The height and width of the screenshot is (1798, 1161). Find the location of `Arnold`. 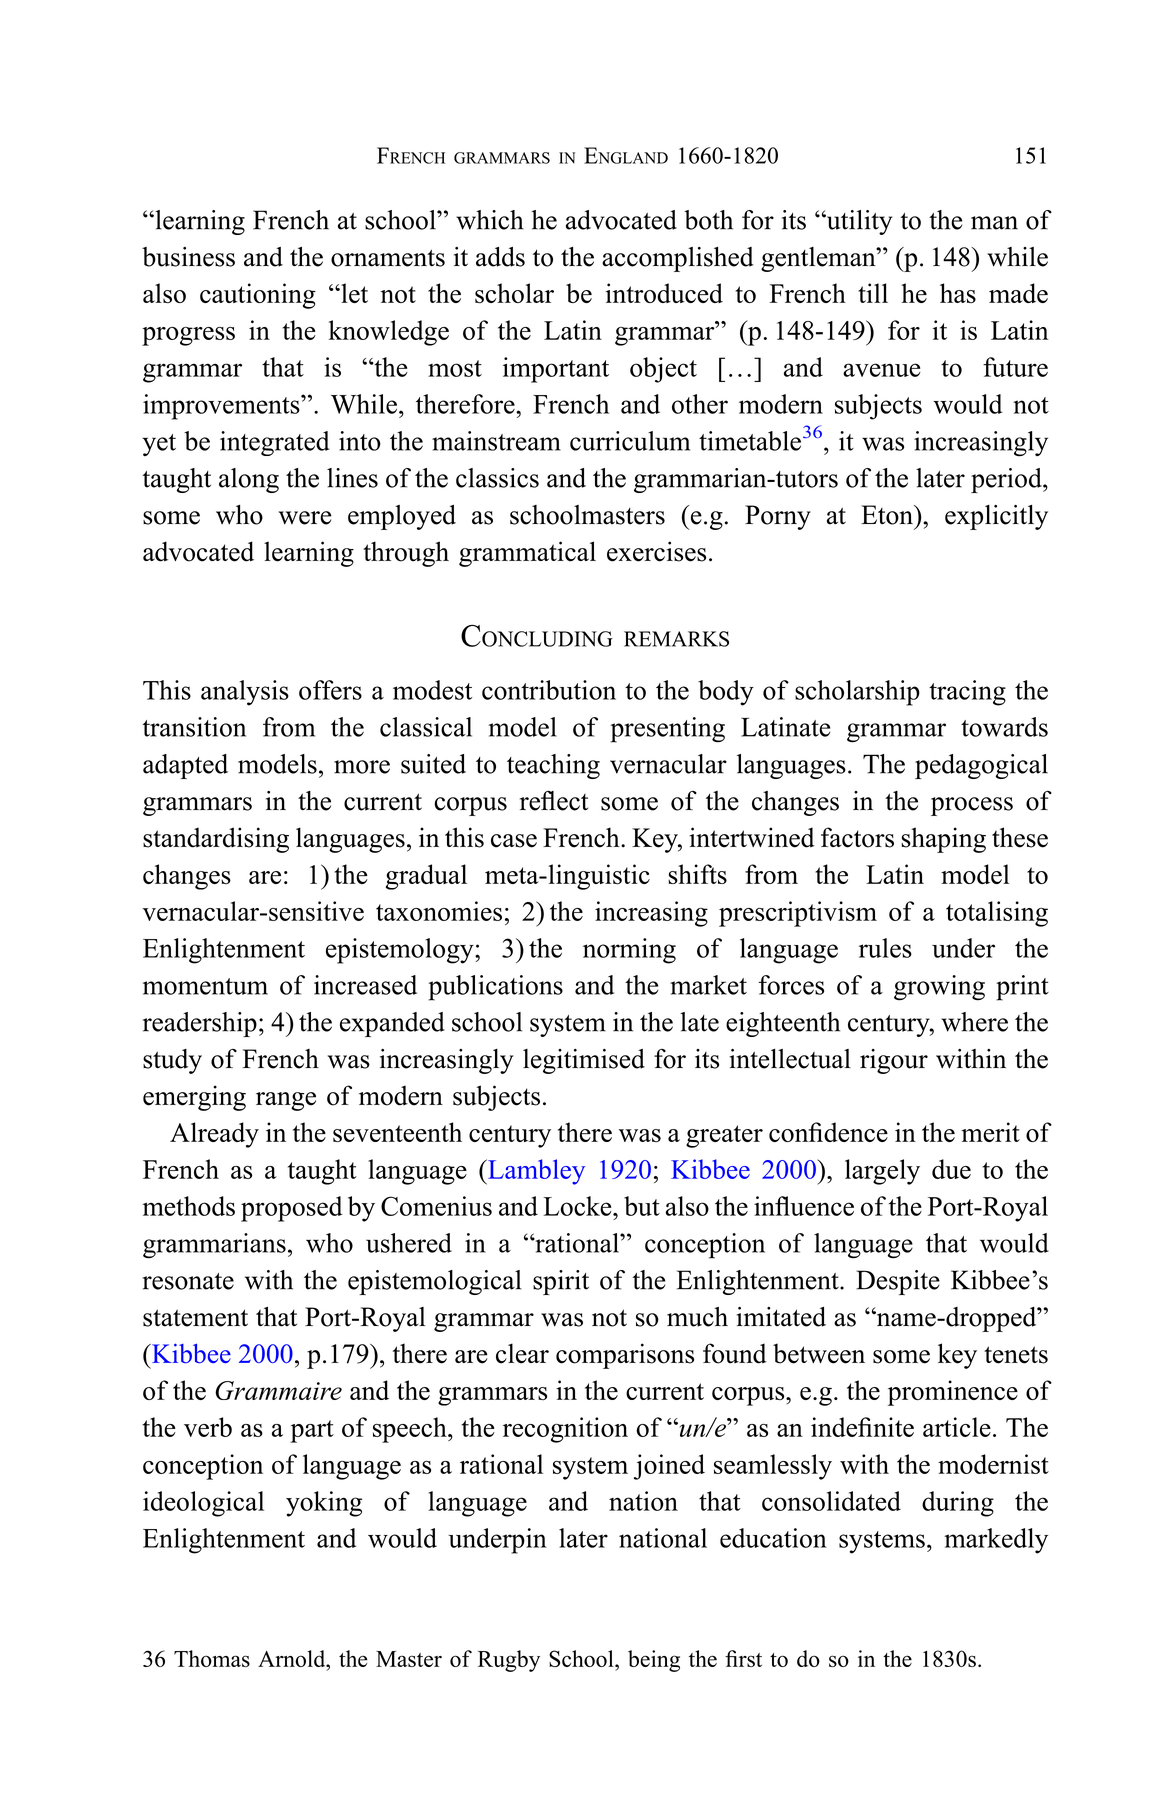

Arnold is located at coordinates (293, 1658).
